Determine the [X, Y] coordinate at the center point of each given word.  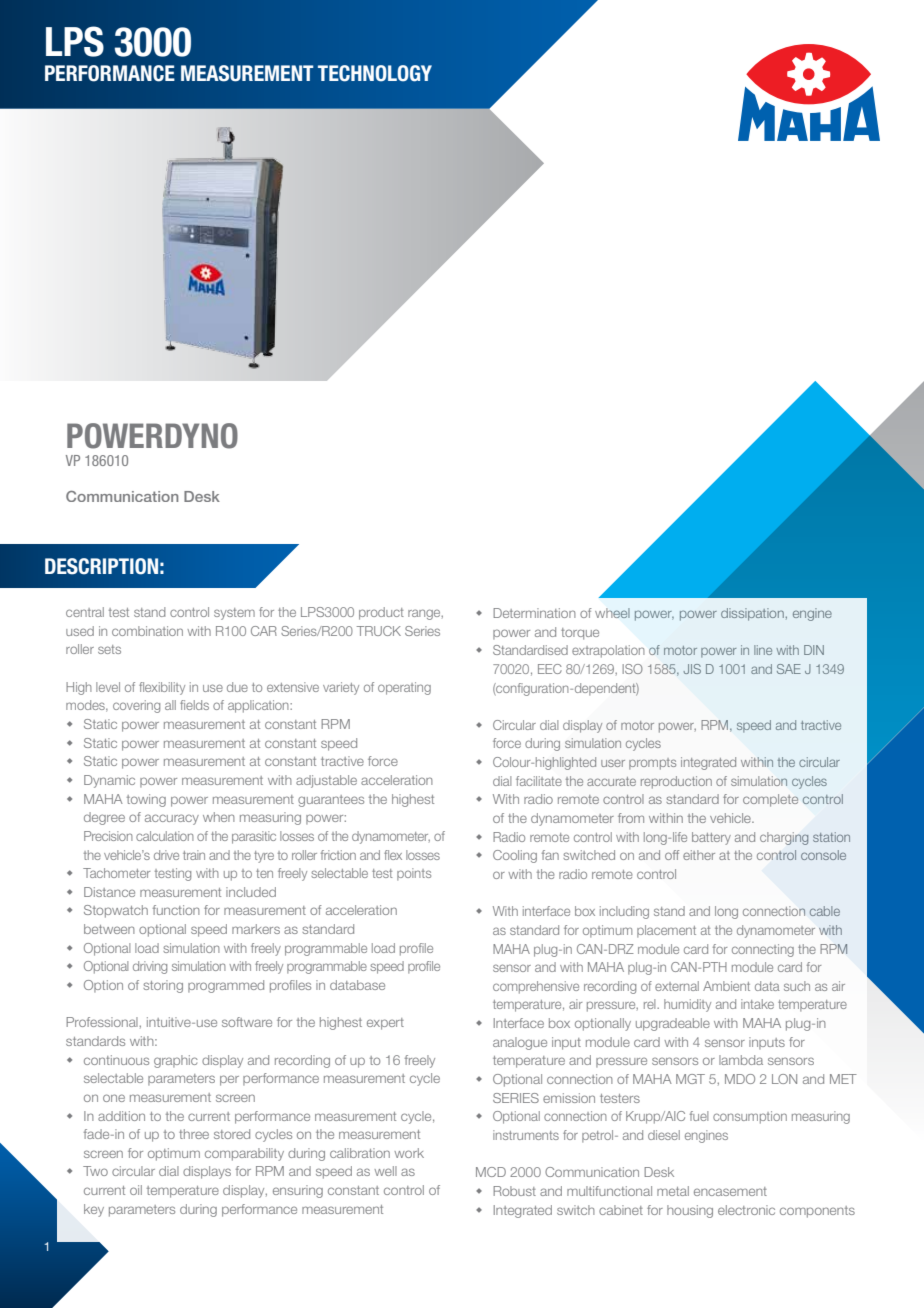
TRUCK [379, 631]
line [763, 650]
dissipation [752, 614]
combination [147, 631]
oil [136, 1190]
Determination [534, 613]
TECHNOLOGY [375, 73]
